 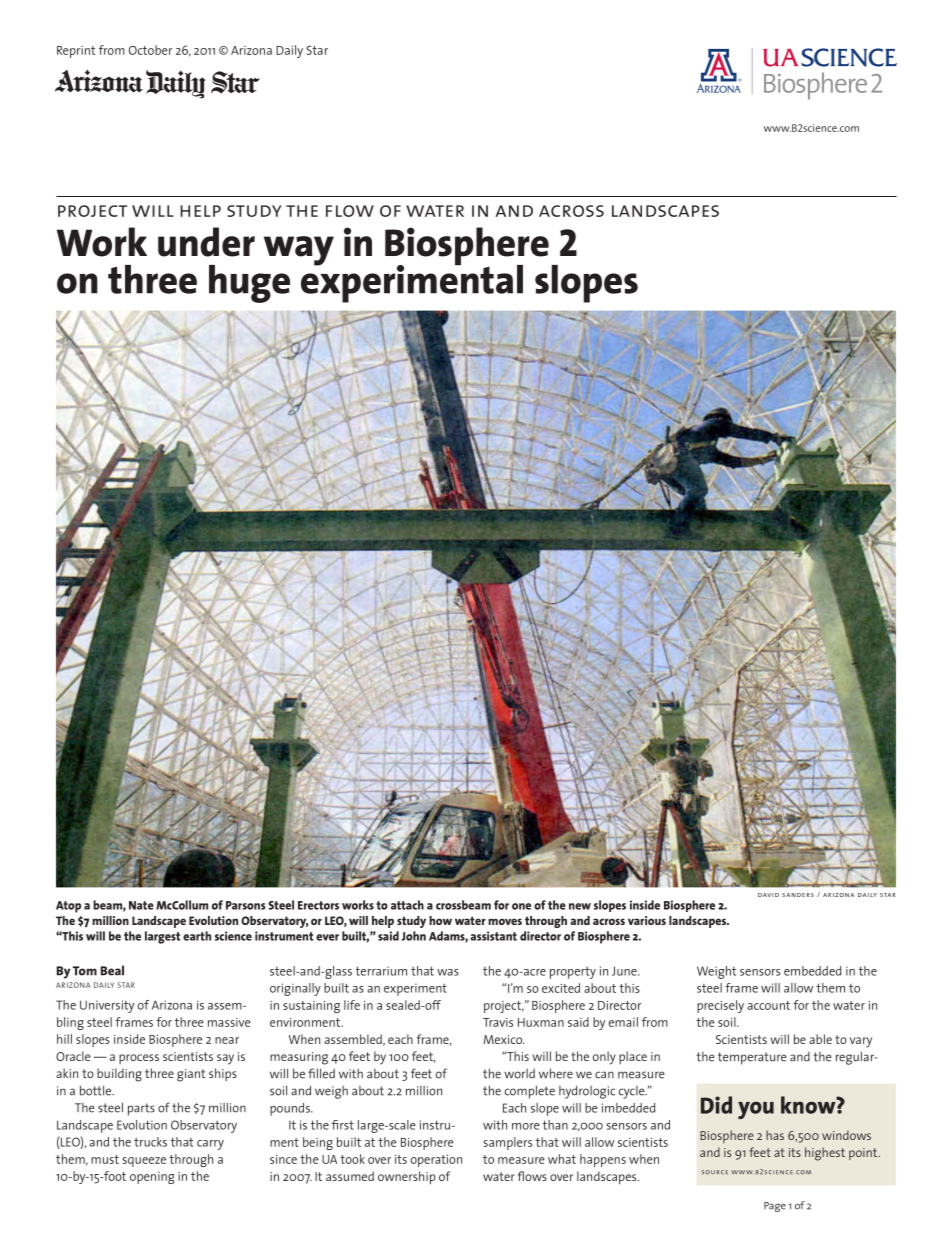 What do you see at coordinates (448, 972) in the screenshot?
I see `was` at bounding box center [448, 972].
